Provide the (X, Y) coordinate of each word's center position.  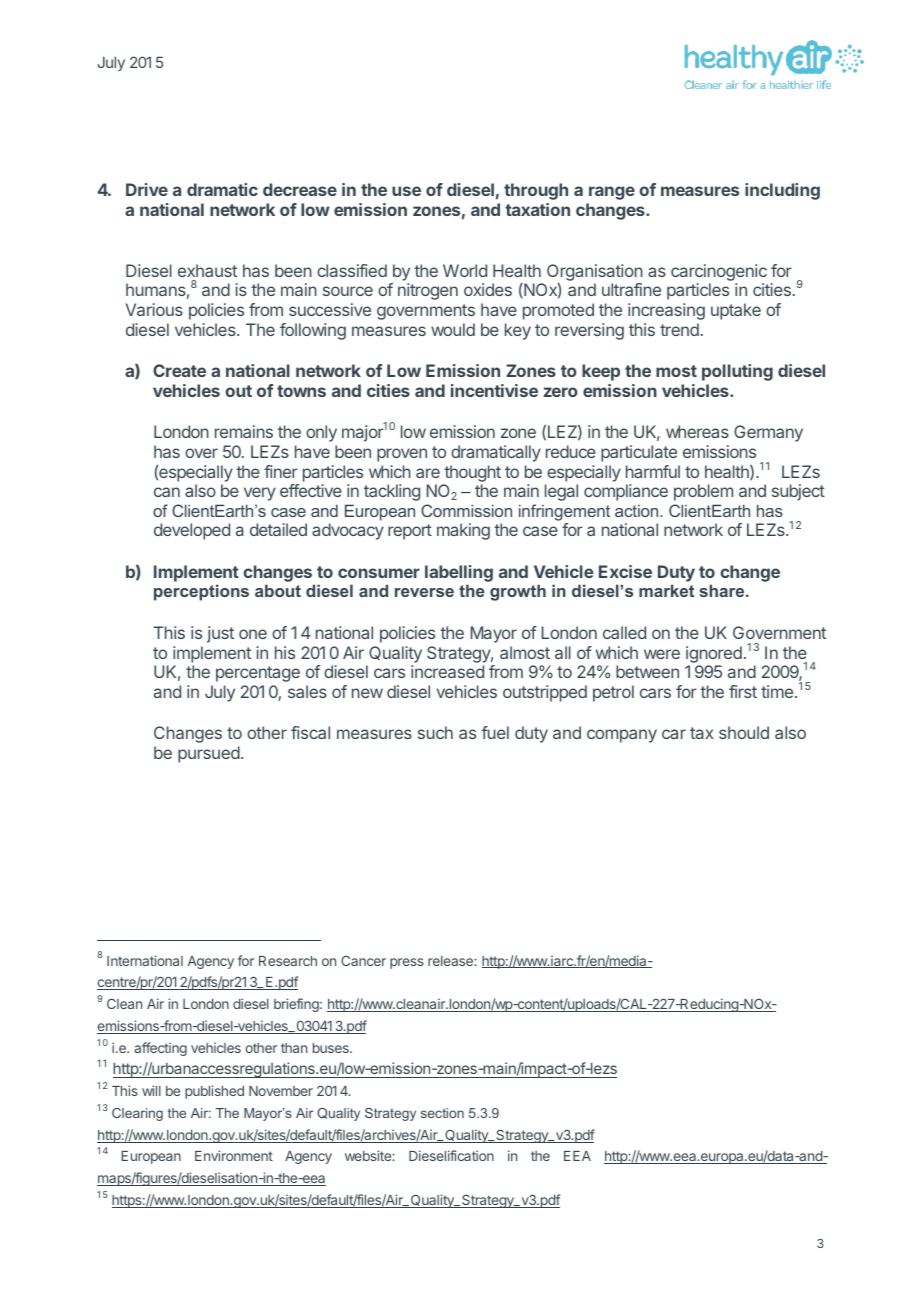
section (442, 1113)
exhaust (207, 270)
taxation (537, 209)
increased (447, 671)
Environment (234, 1155)
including (782, 191)
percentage (258, 674)
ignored (714, 654)
